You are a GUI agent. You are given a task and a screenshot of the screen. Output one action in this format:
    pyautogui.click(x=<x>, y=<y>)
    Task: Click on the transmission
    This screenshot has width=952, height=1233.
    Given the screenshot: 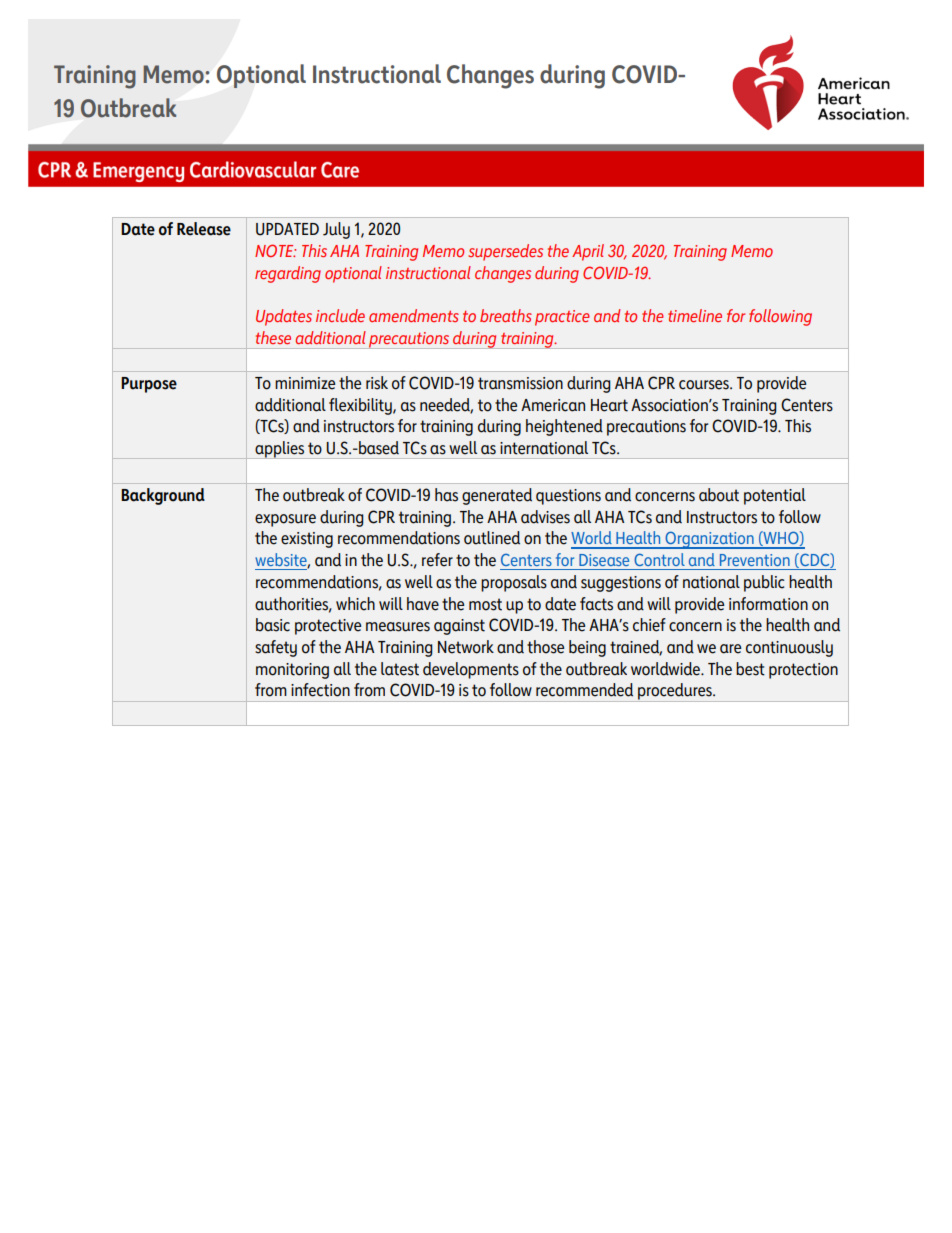 What is the action you would take?
    pyautogui.click(x=520, y=383)
